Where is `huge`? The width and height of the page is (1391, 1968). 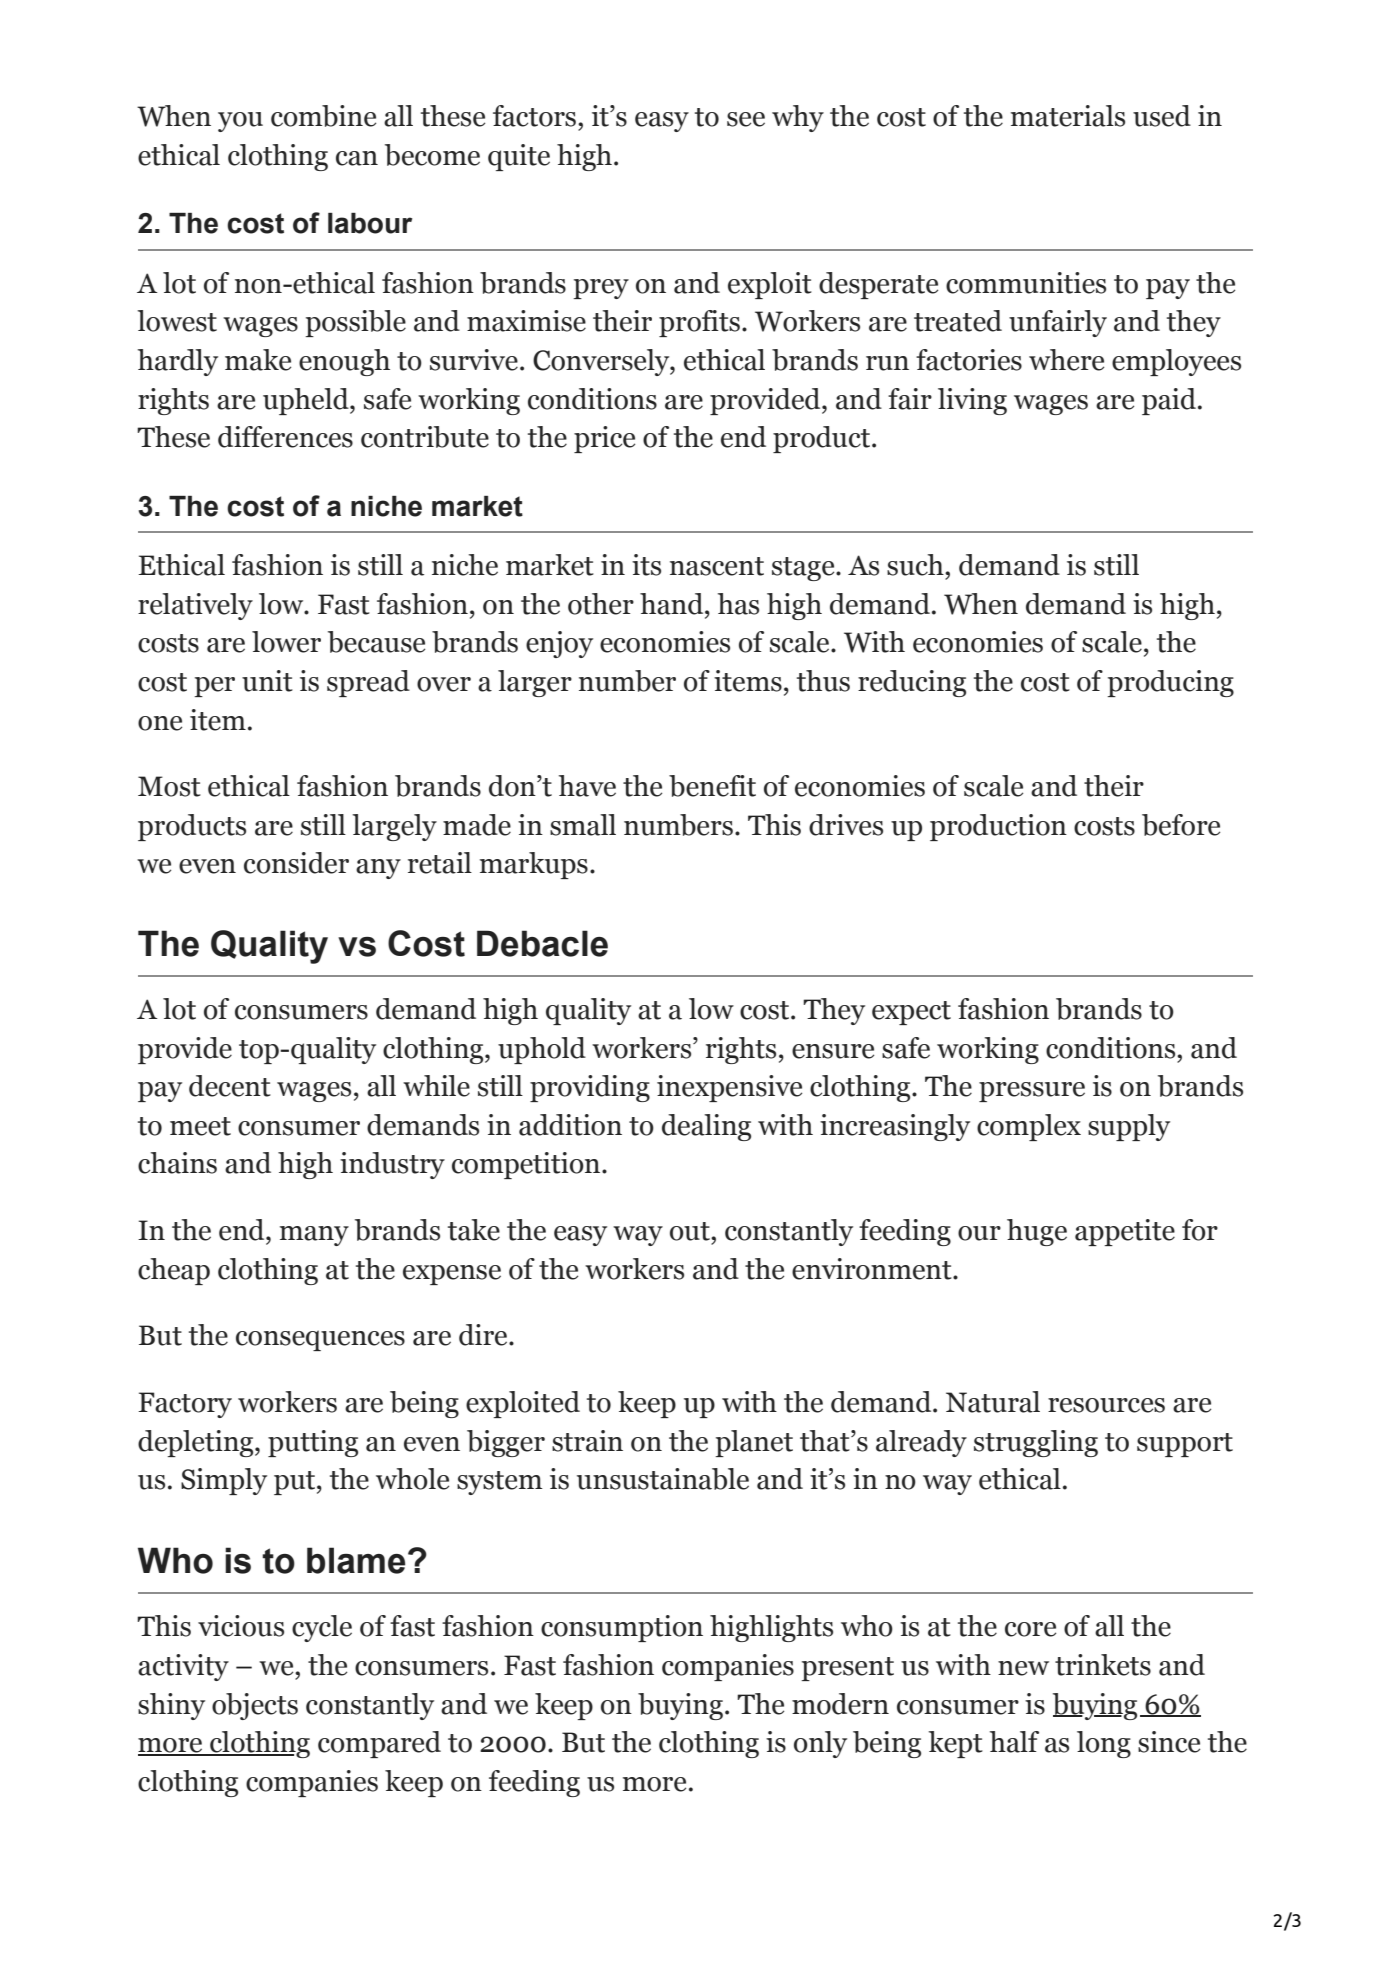
huge is located at coordinates (1037, 1232).
